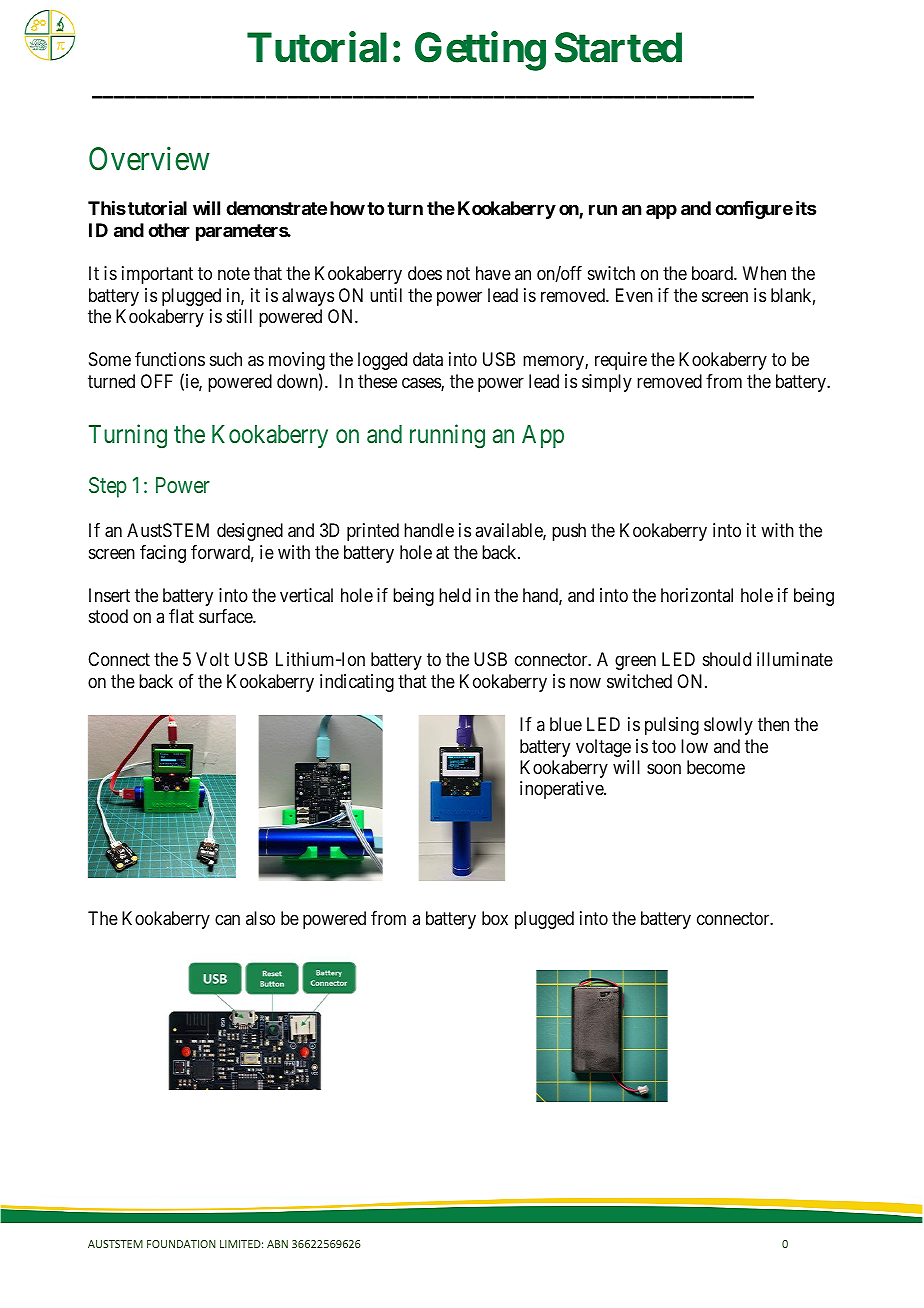  Describe the element at coordinates (181, 1244) in the document. I see `FOUNDATION` at that location.
